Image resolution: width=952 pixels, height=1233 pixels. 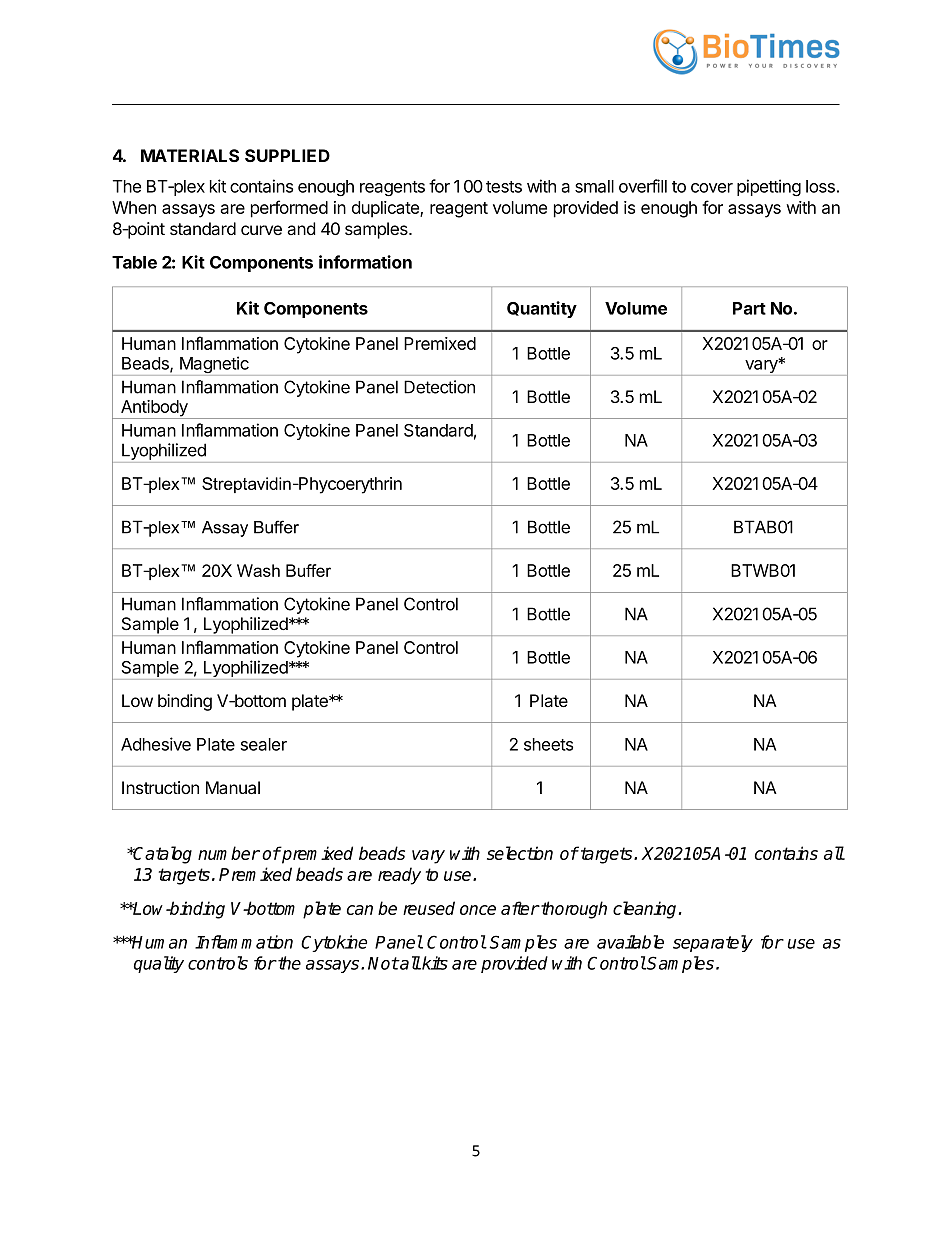 I want to click on cover, so click(x=712, y=188).
